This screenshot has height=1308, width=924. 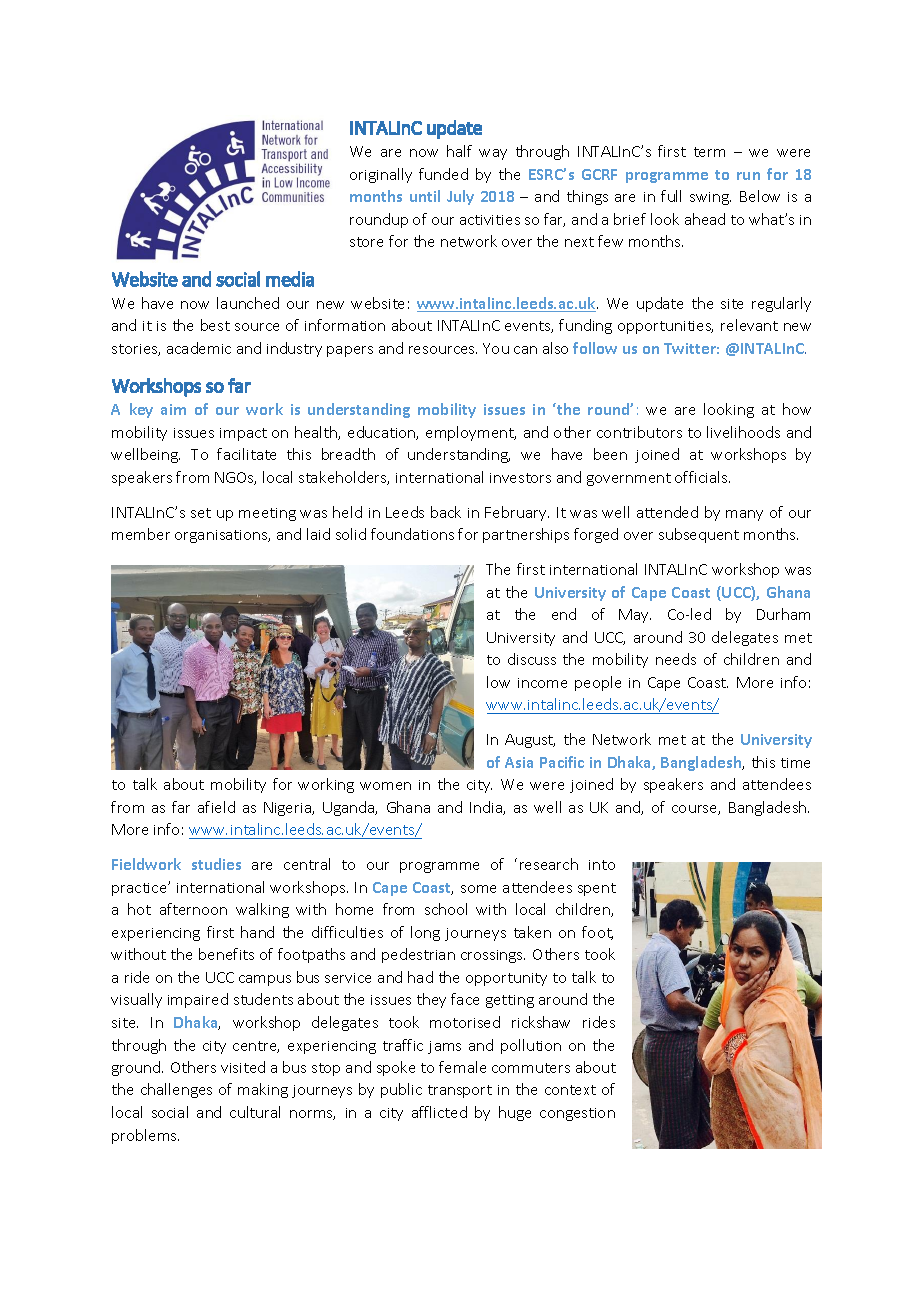 What do you see at coordinates (290, 279) in the screenshot?
I see `media` at bounding box center [290, 279].
